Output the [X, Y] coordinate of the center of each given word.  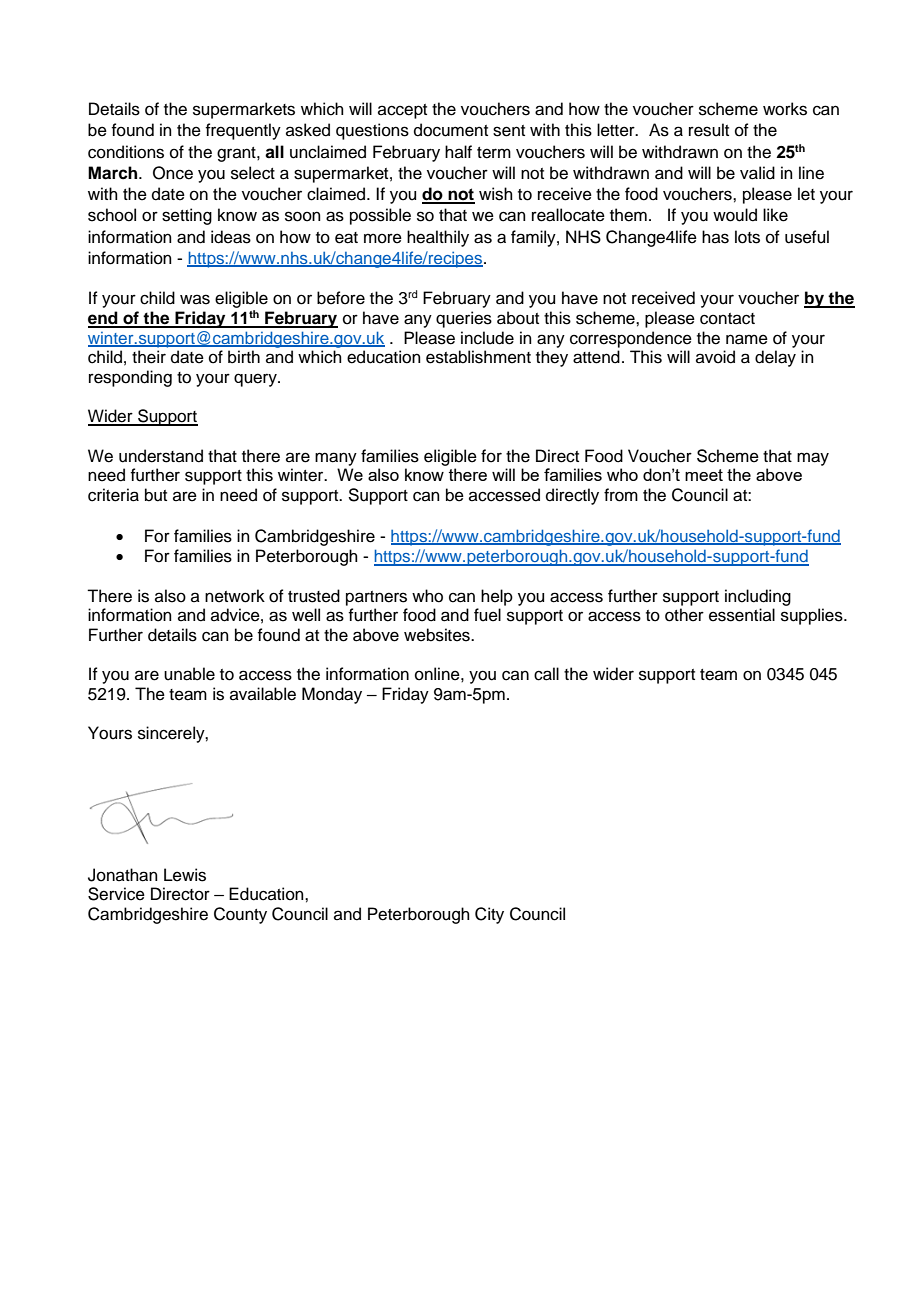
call [546, 674]
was [195, 299]
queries [464, 319]
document [451, 130]
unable [189, 674]
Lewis [185, 875]
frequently [243, 131]
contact [727, 319]
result [709, 130]
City [489, 915]
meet [704, 475]
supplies [813, 616]
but [156, 495]
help [497, 597]
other [684, 615]
